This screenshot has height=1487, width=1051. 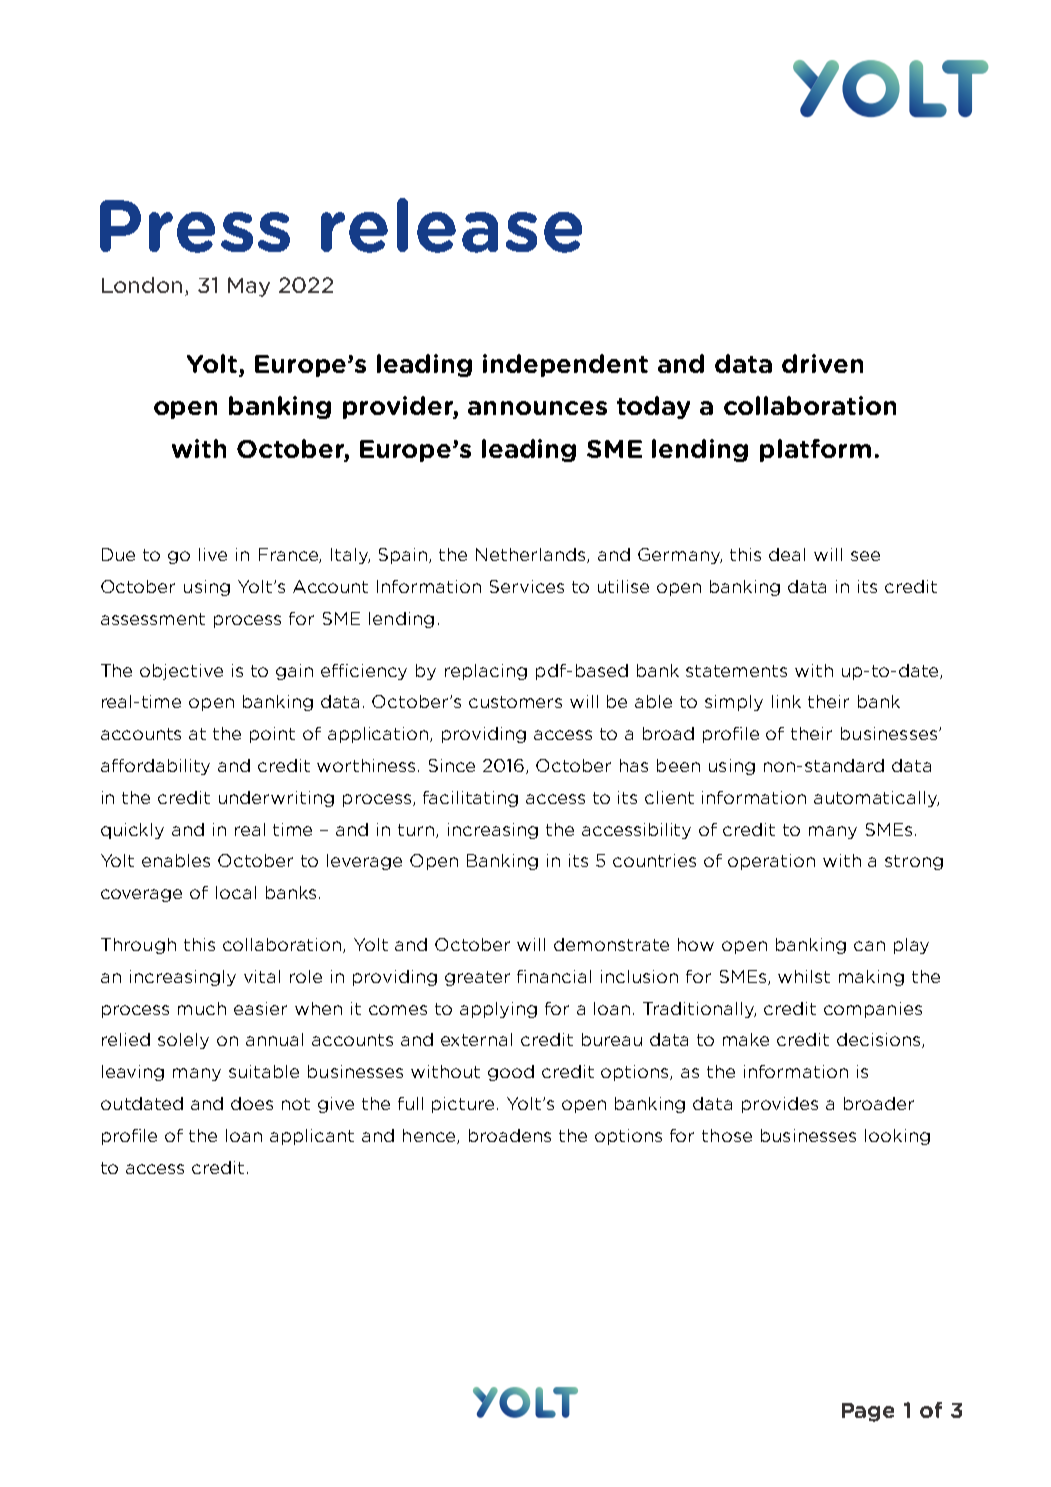 What do you see at coordinates (252, 1103) in the screenshot?
I see `does` at bounding box center [252, 1103].
